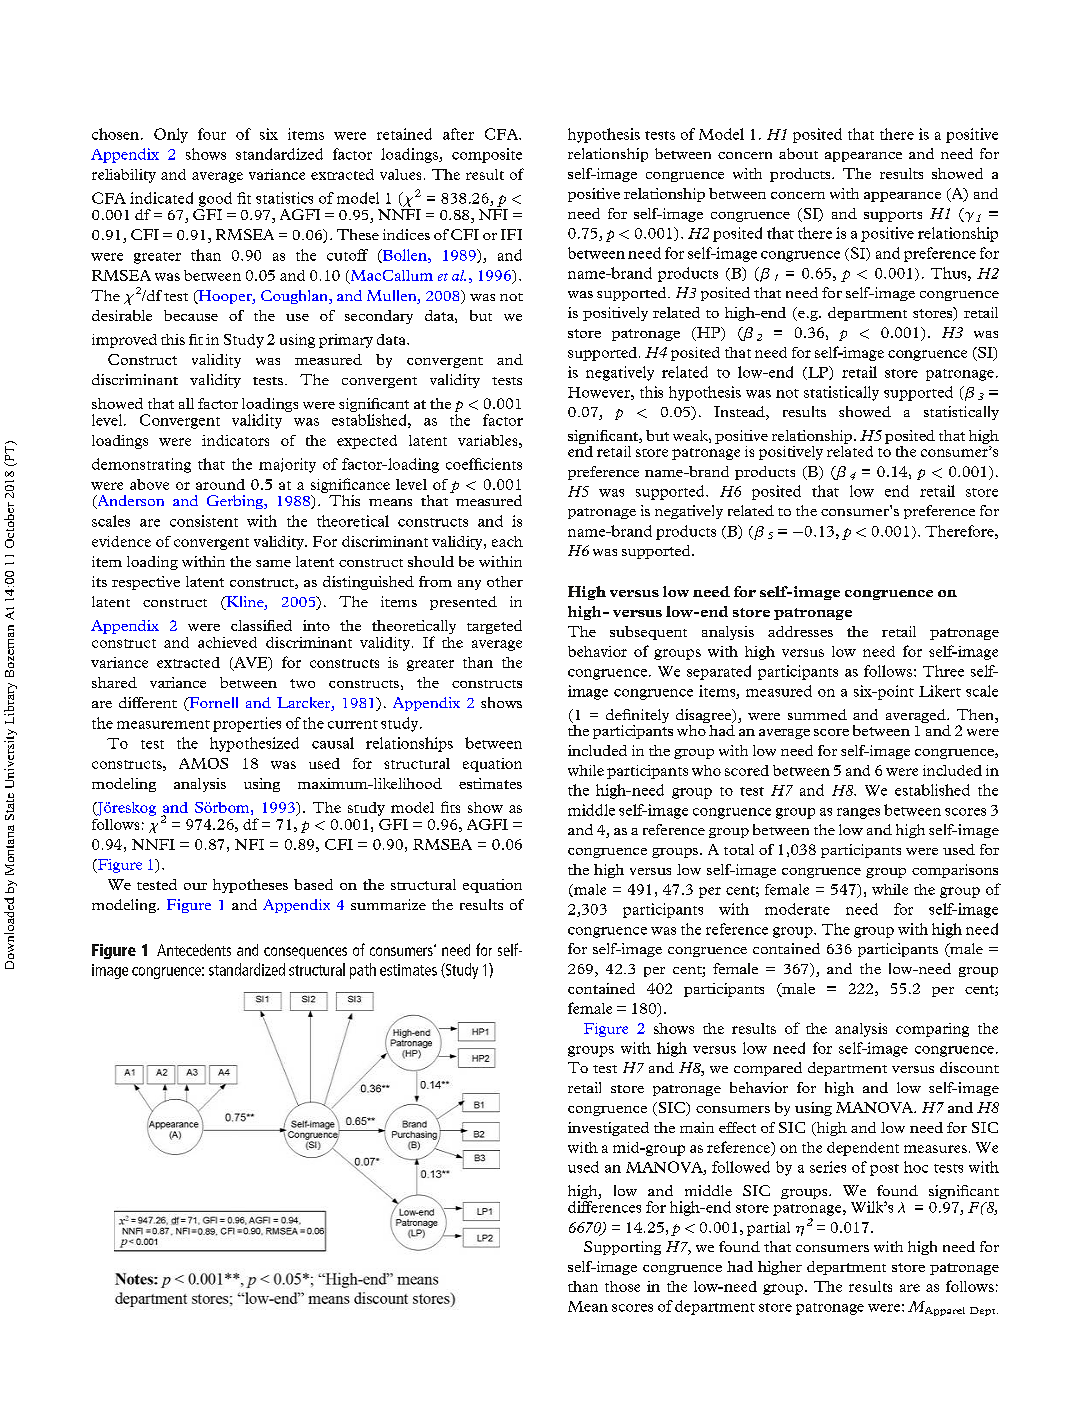  Describe the element at coordinates (487, 155) in the screenshot. I see `composite` at that location.
